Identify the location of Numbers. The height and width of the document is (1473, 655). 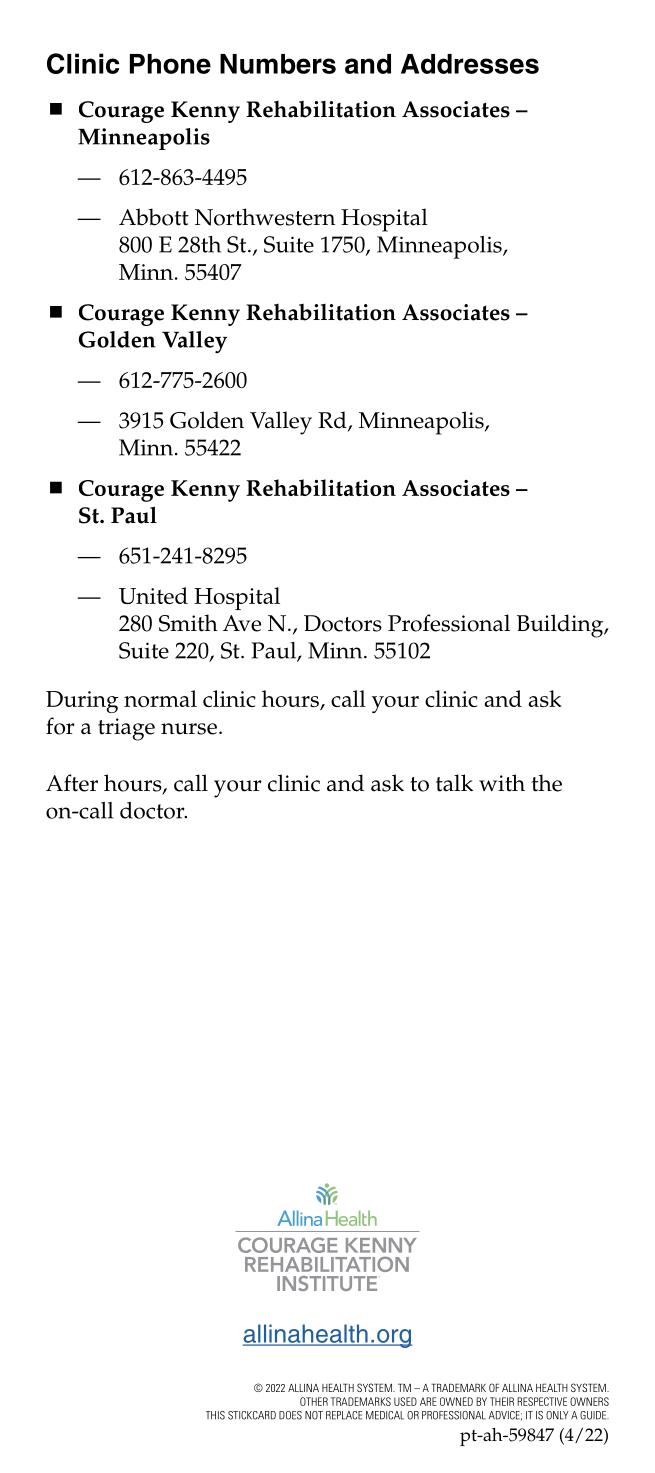
(278, 64).
